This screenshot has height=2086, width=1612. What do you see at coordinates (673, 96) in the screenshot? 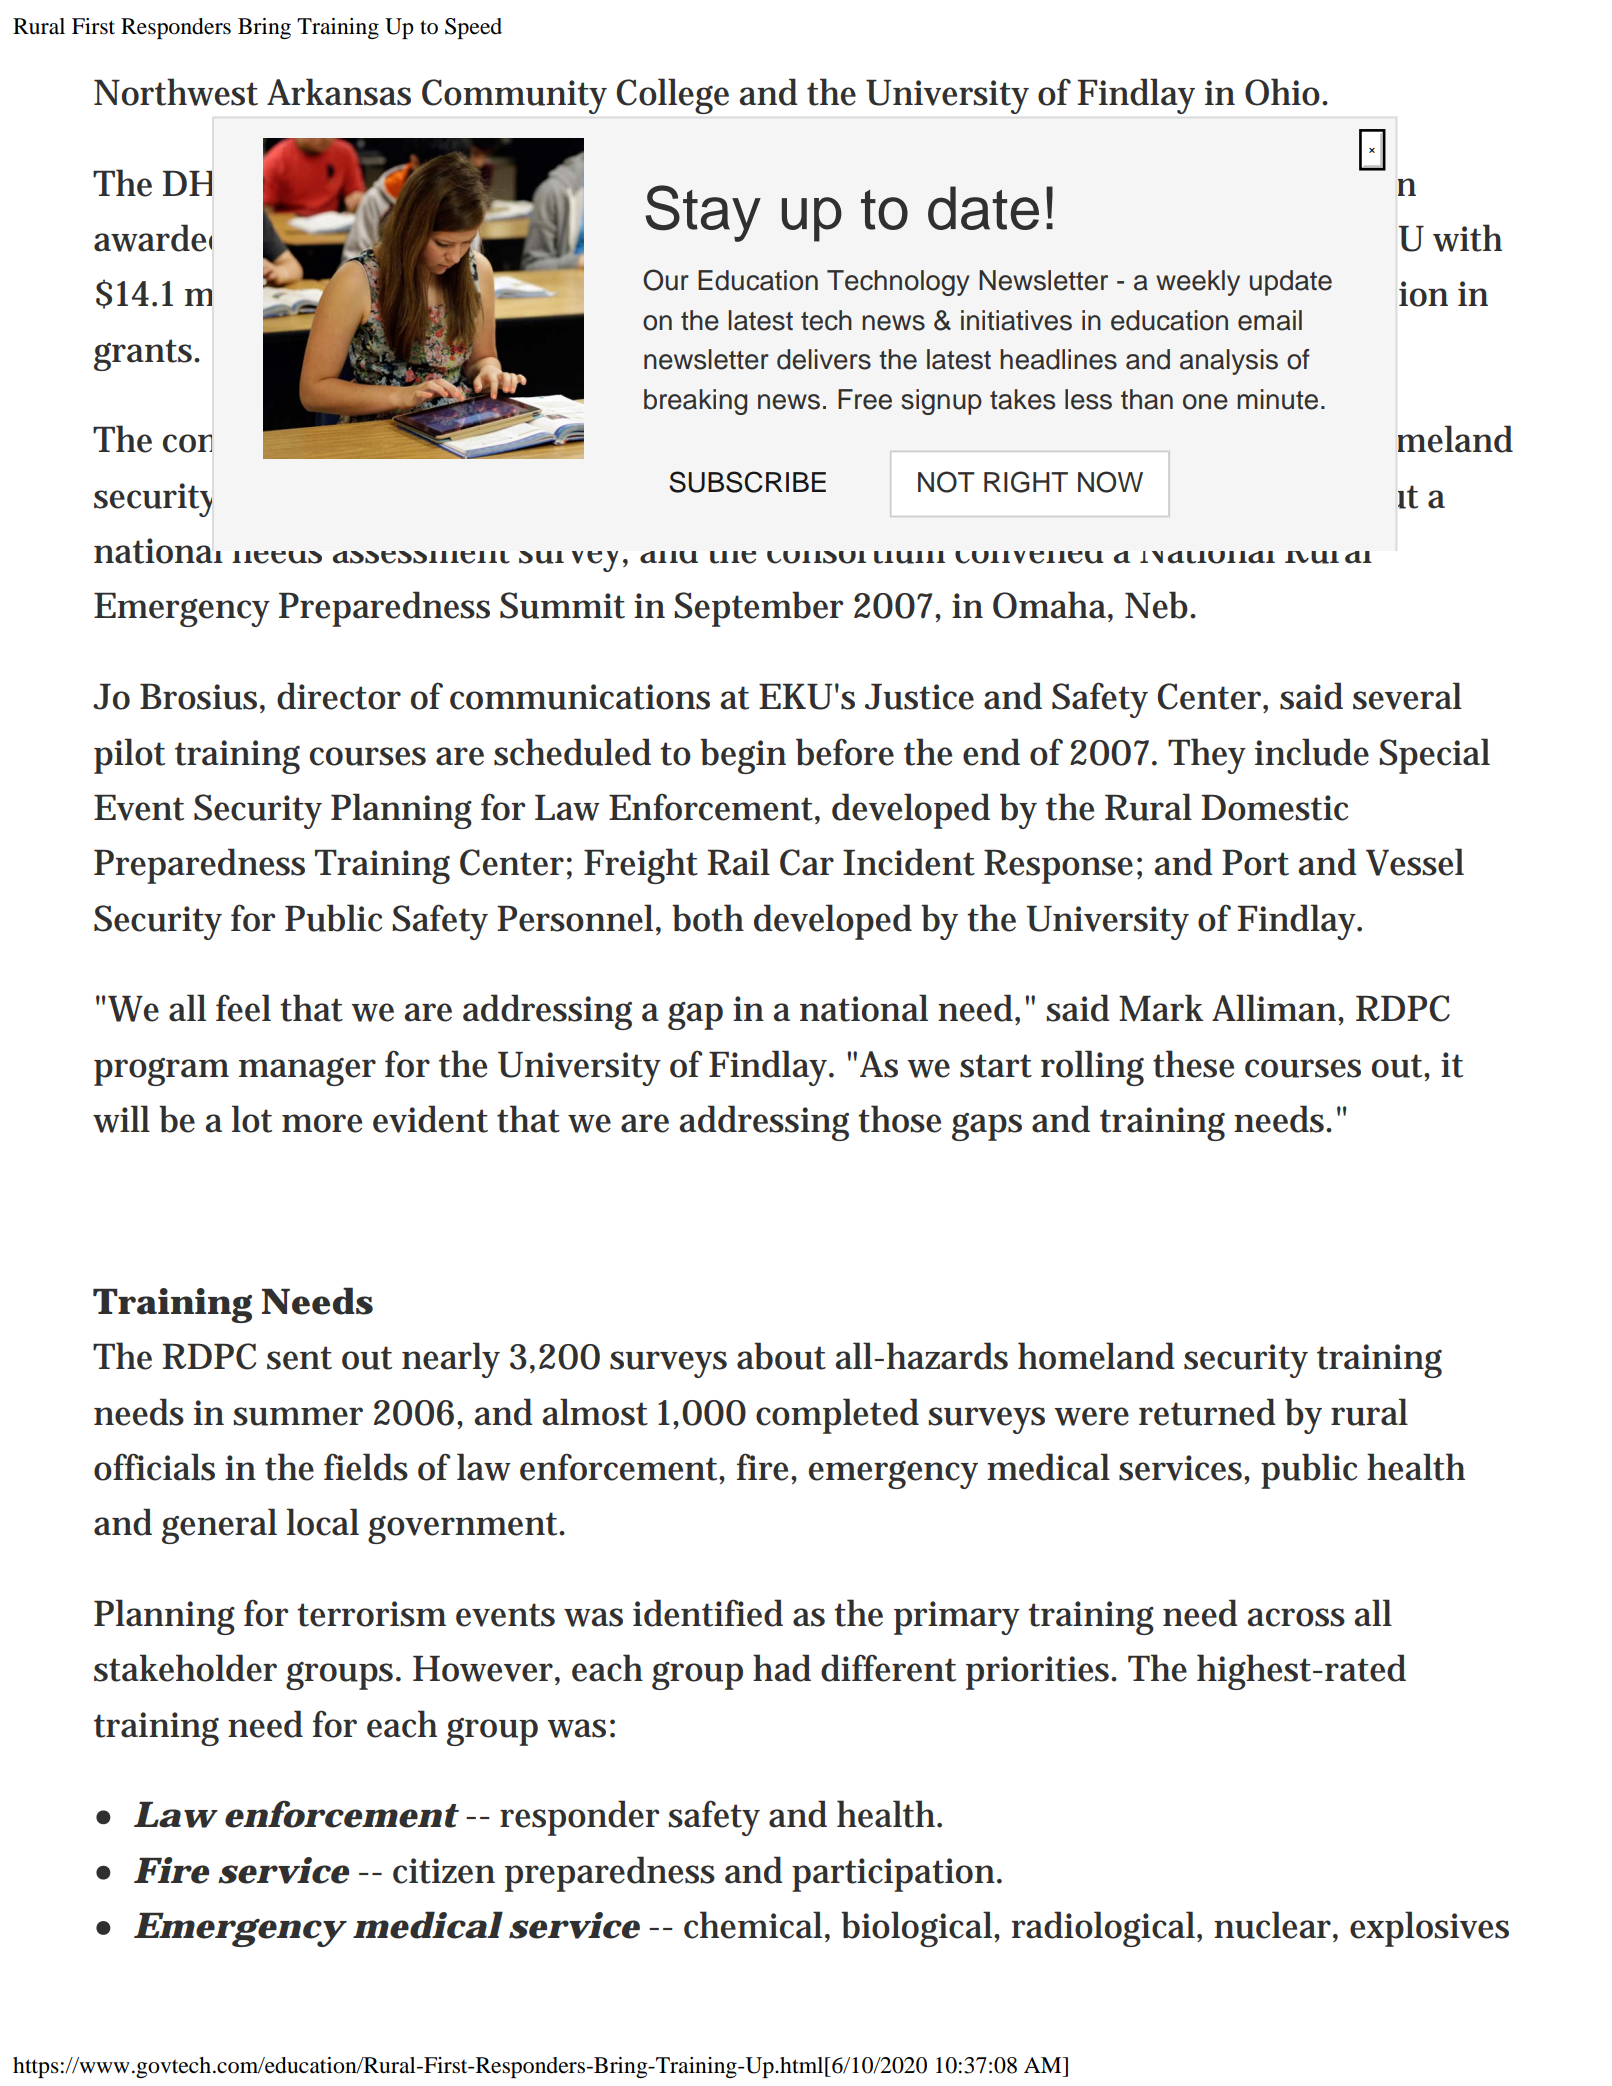
I see `College` at bounding box center [673, 96].
